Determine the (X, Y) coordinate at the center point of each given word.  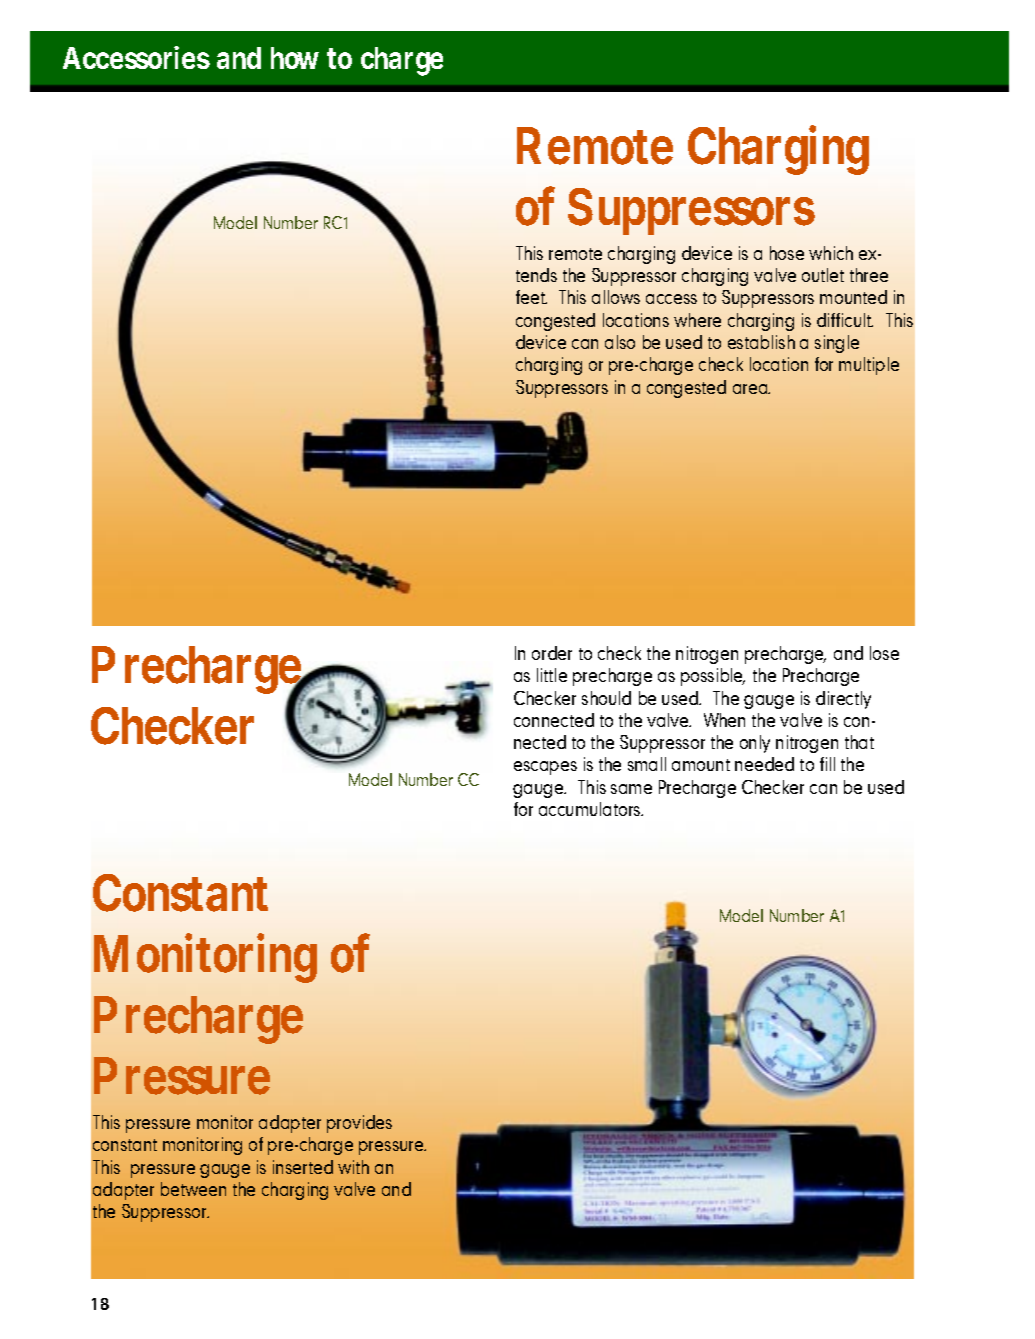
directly (843, 700)
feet (531, 297)
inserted (303, 1167)
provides (359, 1124)
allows (616, 297)
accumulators (591, 809)
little (552, 675)
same (631, 789)
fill (827, 764)
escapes (545, 768)
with (353, 1167)
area (751, 389)
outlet (823, 275)
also (620, 342)
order (552, 653)
